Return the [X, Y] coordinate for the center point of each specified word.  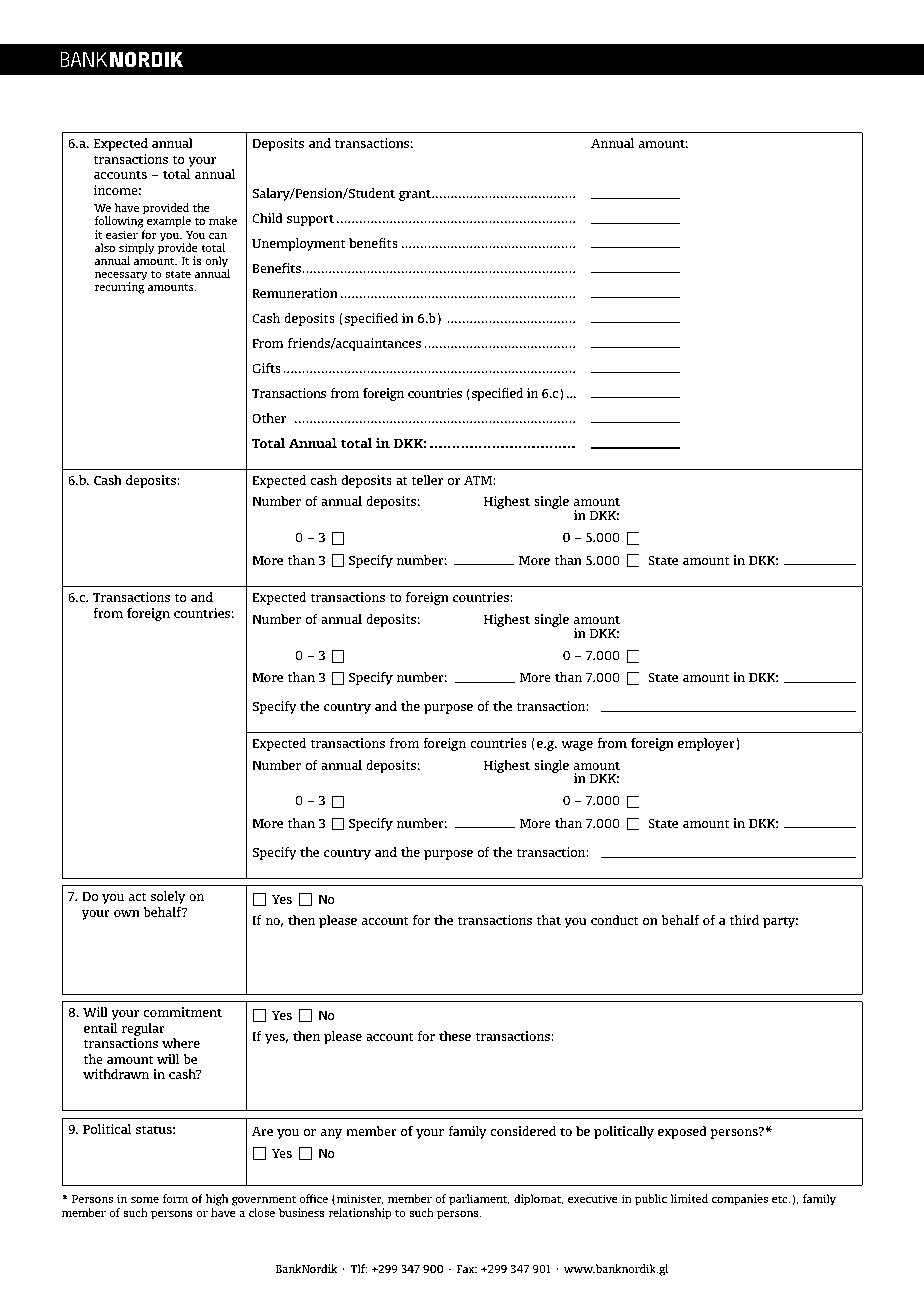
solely [168, 897]
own [127, 913]
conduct [615, 920]
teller [428, 480]
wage [577, 746]
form [175, 1198]
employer [706, 744]
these [455, 1036]
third [744, 920]
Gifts [266, 368]
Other [269, 418]
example [168, 223]
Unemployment [298, 244]
